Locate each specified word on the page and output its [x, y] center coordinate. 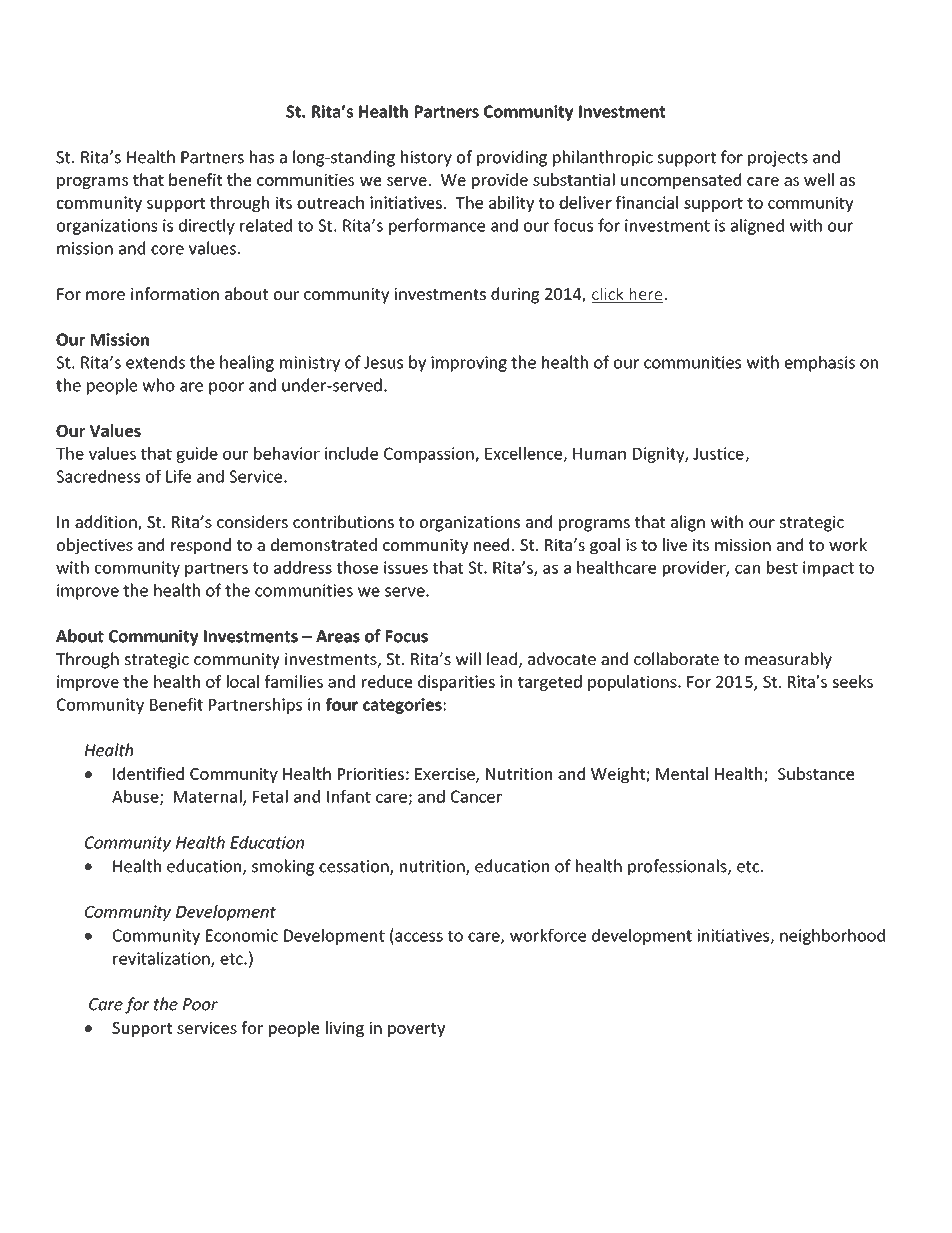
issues [406, 567]
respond [201, 546]
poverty [416, 1030]
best [782, 567]
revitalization [162, 959]
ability [511, 204]
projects [778, 159]
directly [207, 227]
